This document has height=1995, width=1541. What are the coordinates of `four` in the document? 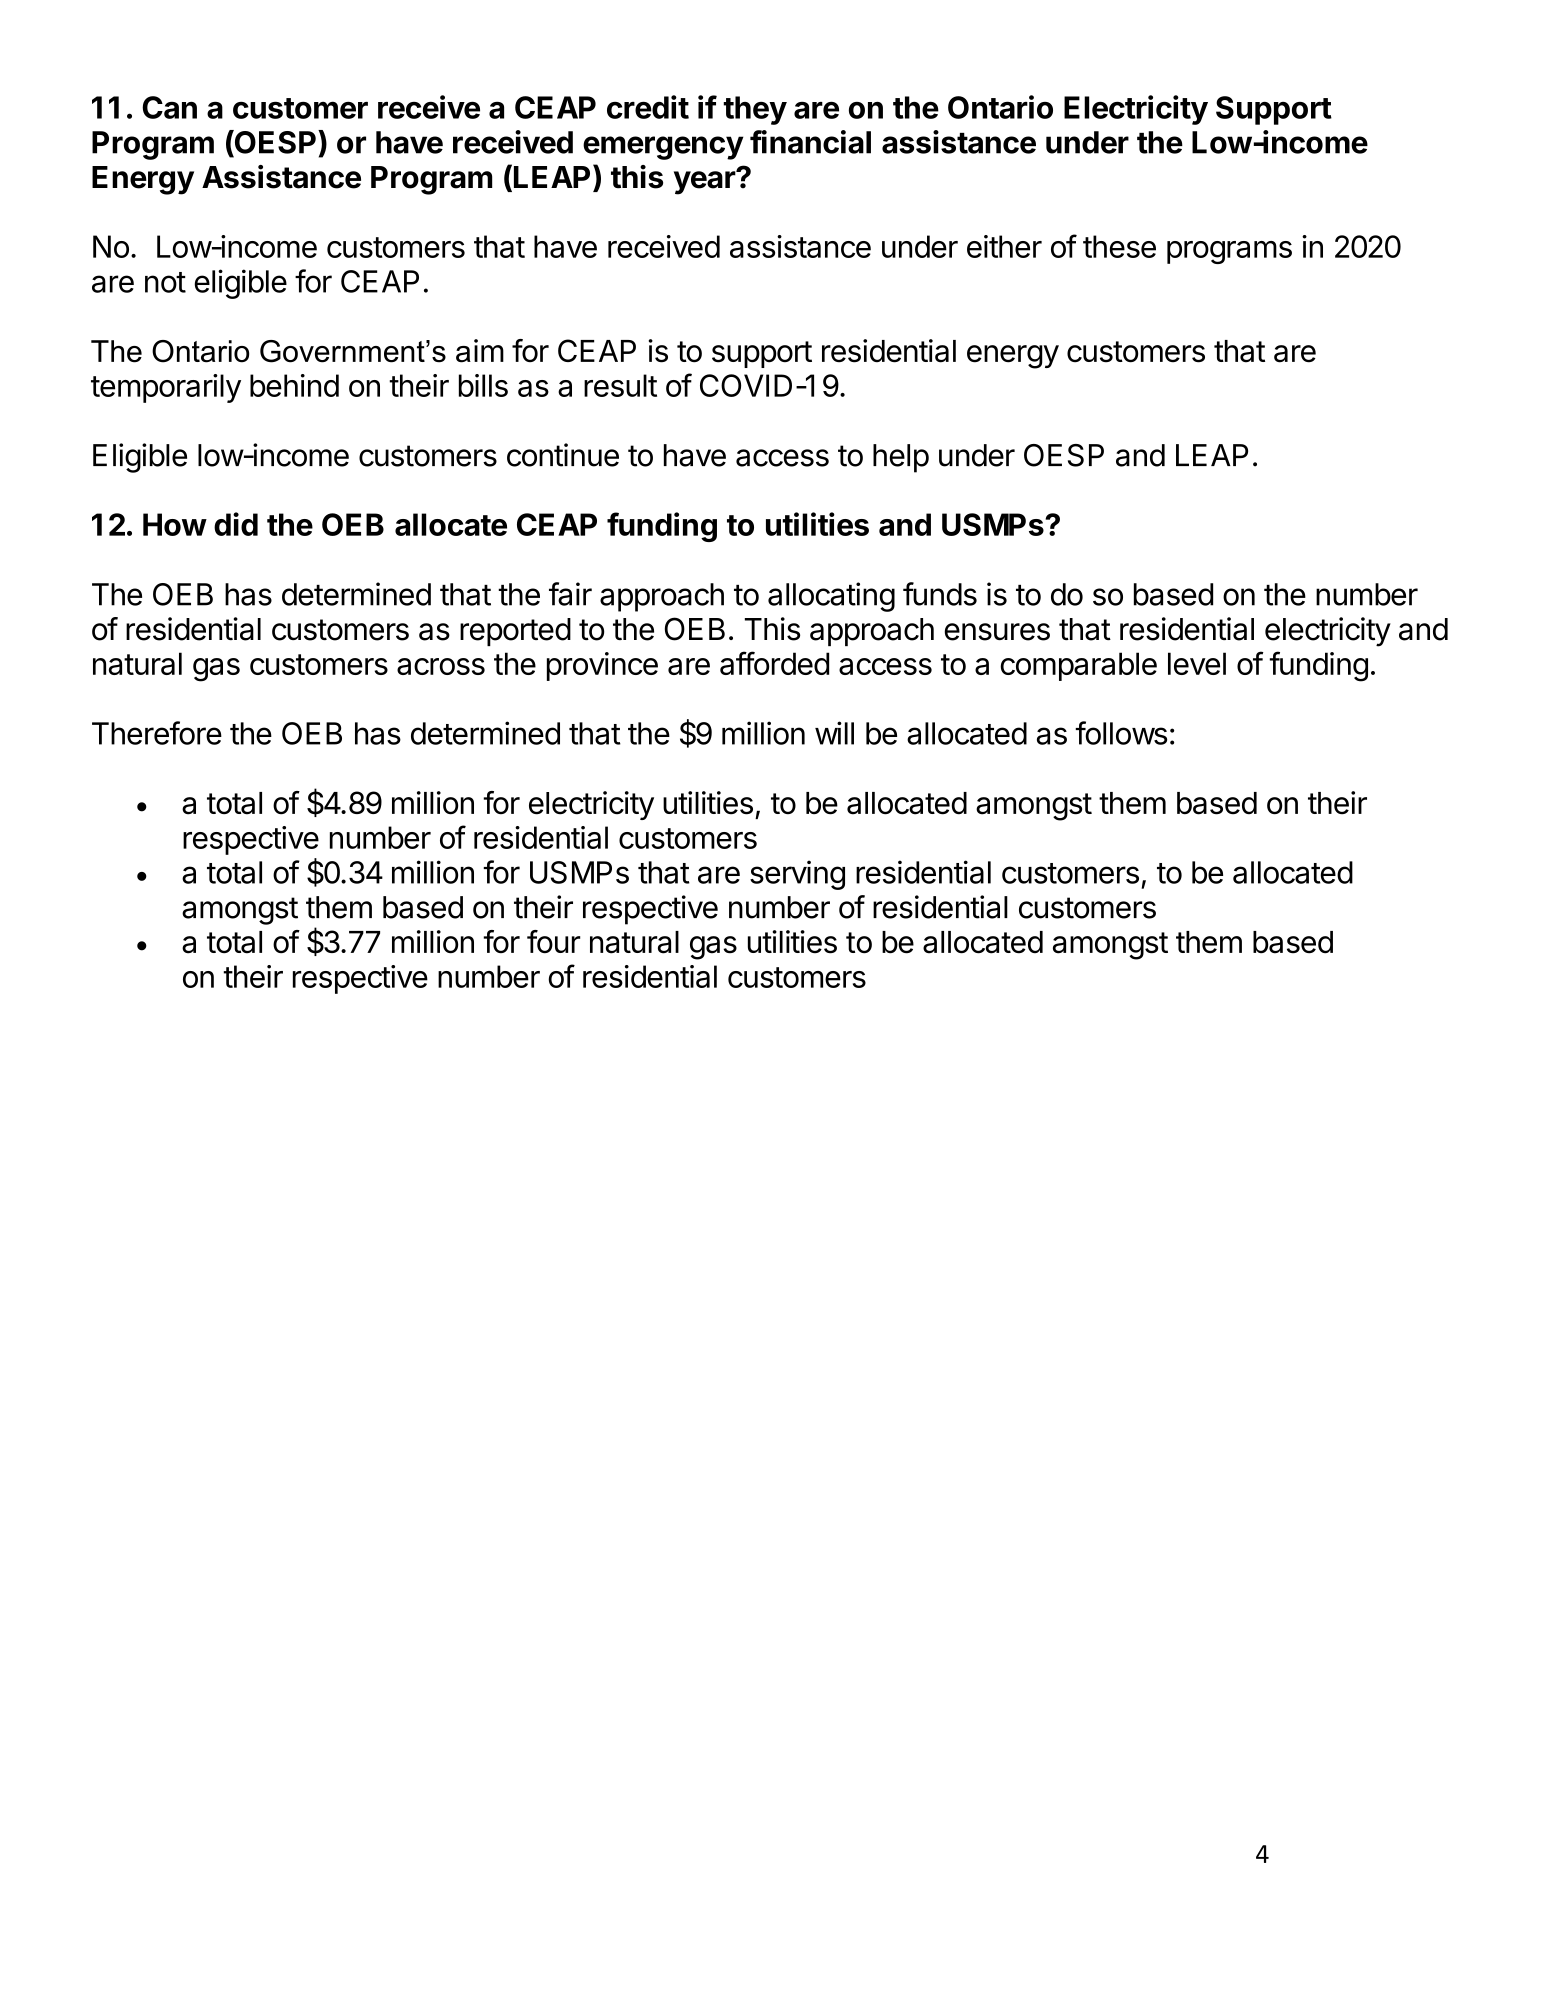 It's located at (554, 942).
